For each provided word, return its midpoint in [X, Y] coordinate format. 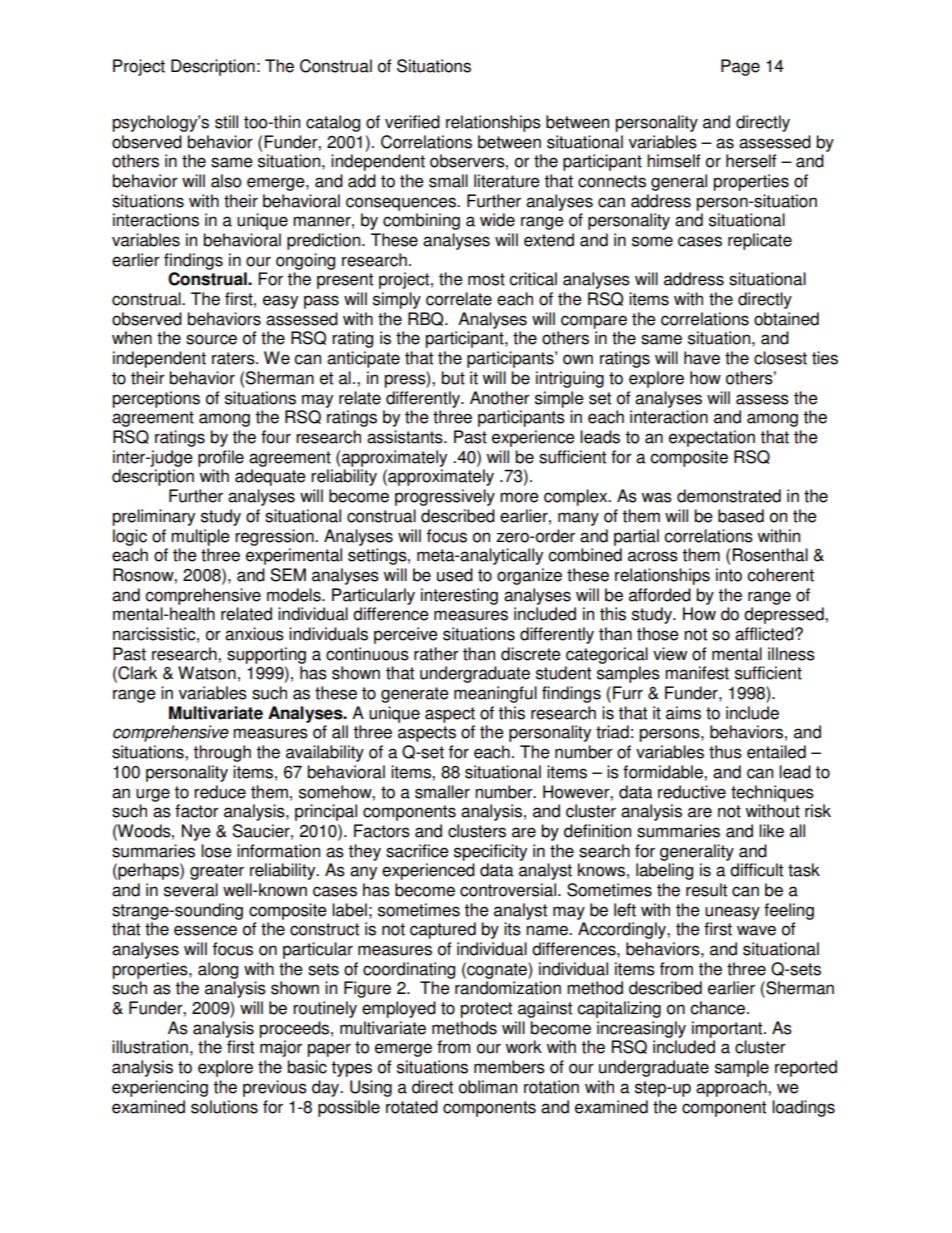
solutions [224, 1107]
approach [732, 1088]
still [226, 122]
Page [740, 67]
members [509, 1067]
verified [412, 122]
